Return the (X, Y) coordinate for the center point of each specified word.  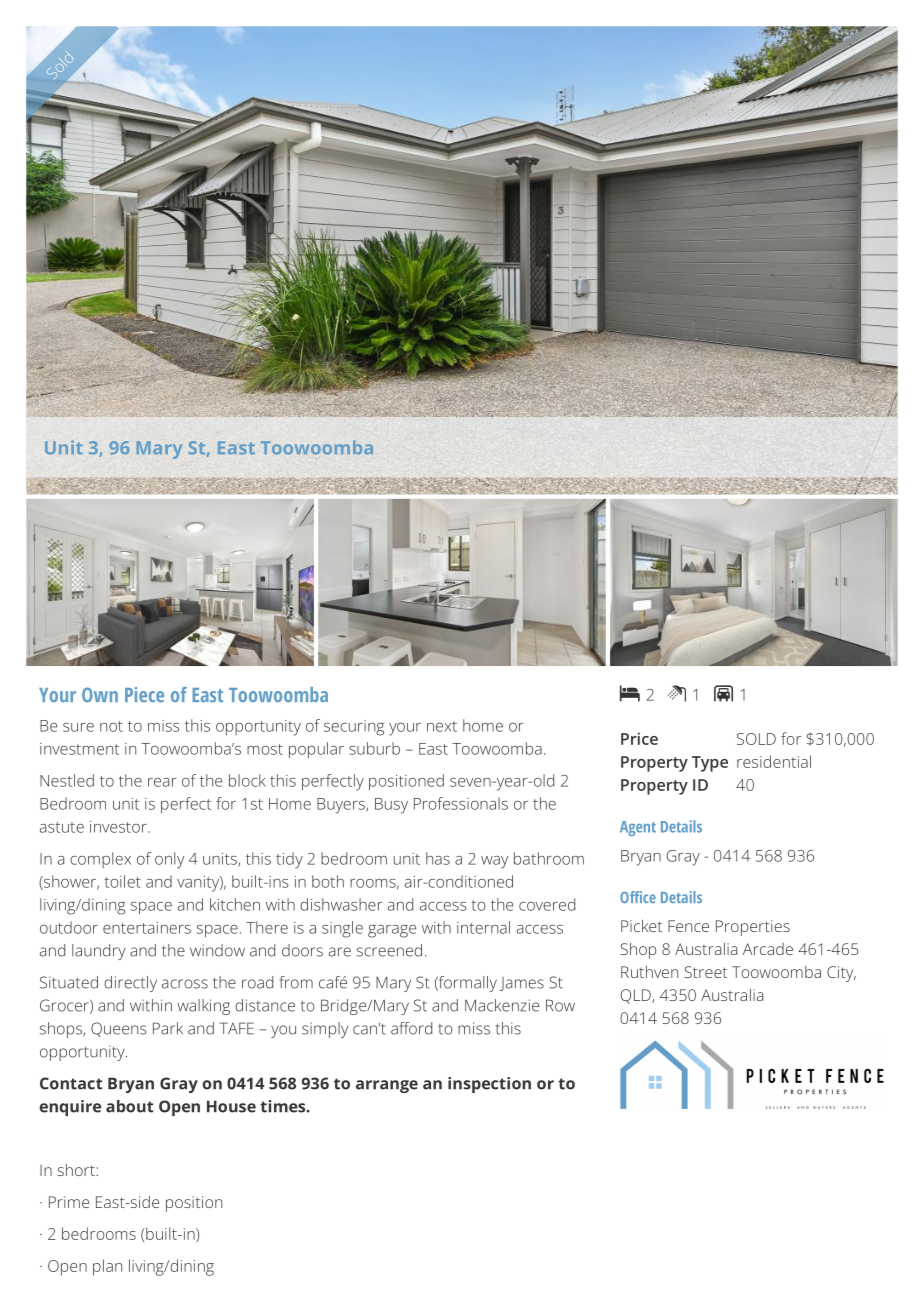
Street (705, 972)
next (442, 726)
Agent (638, 828)
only (169, 860)
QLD (637, 996)
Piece (144, 694)
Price (639, 738)
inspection (489, 1085)
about (130, 1106)
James (521, 984)
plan (107, 1267)
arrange (387, 1086)
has (438, 858)
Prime (69, 1202)
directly (130, 984)
